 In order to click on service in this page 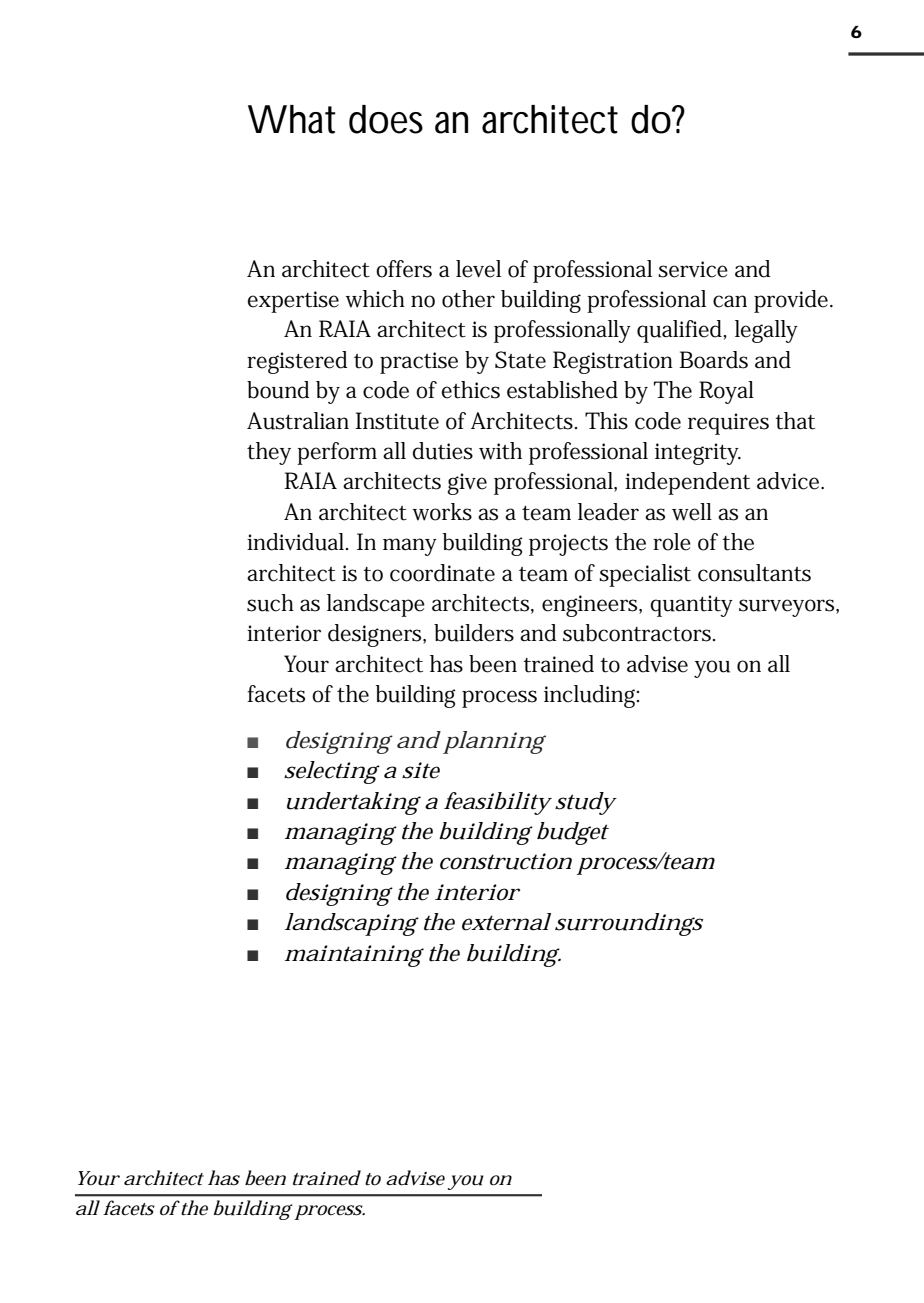, I will do `click(693, 269)`.
